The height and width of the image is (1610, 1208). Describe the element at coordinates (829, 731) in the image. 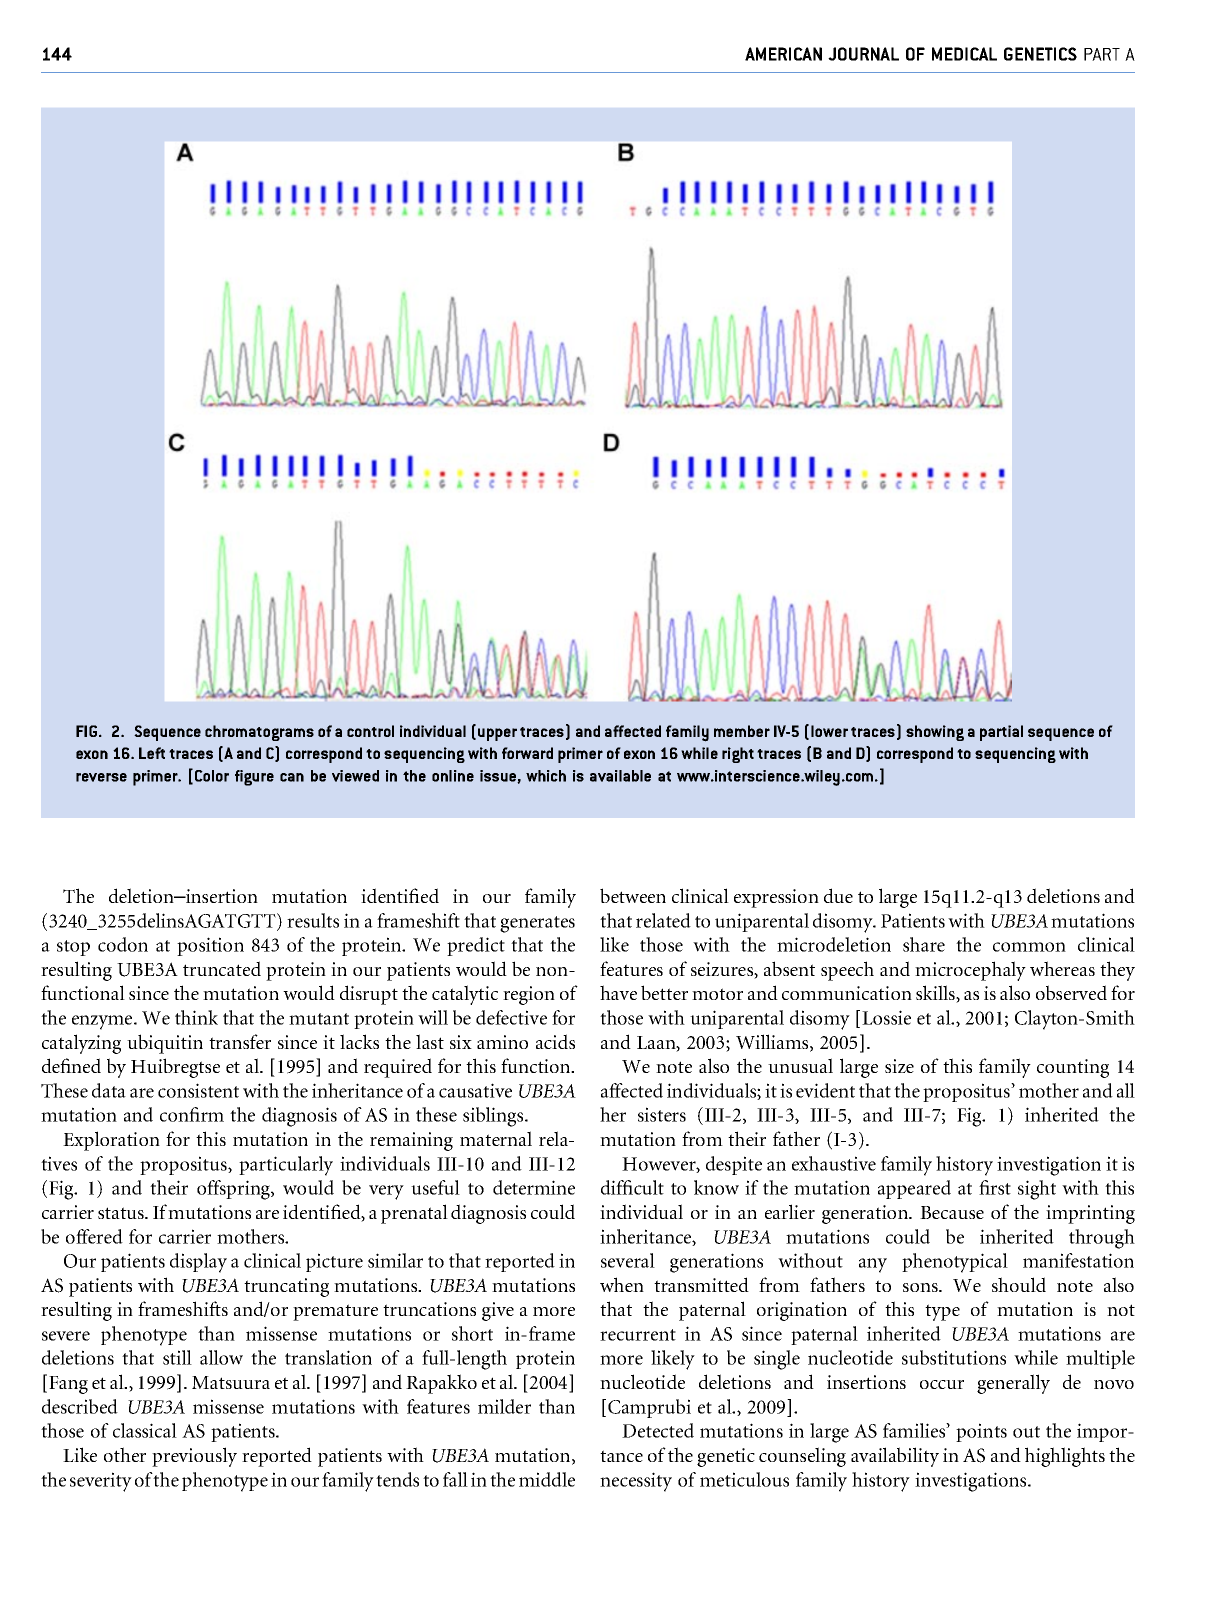

I see `lower` at that location.
